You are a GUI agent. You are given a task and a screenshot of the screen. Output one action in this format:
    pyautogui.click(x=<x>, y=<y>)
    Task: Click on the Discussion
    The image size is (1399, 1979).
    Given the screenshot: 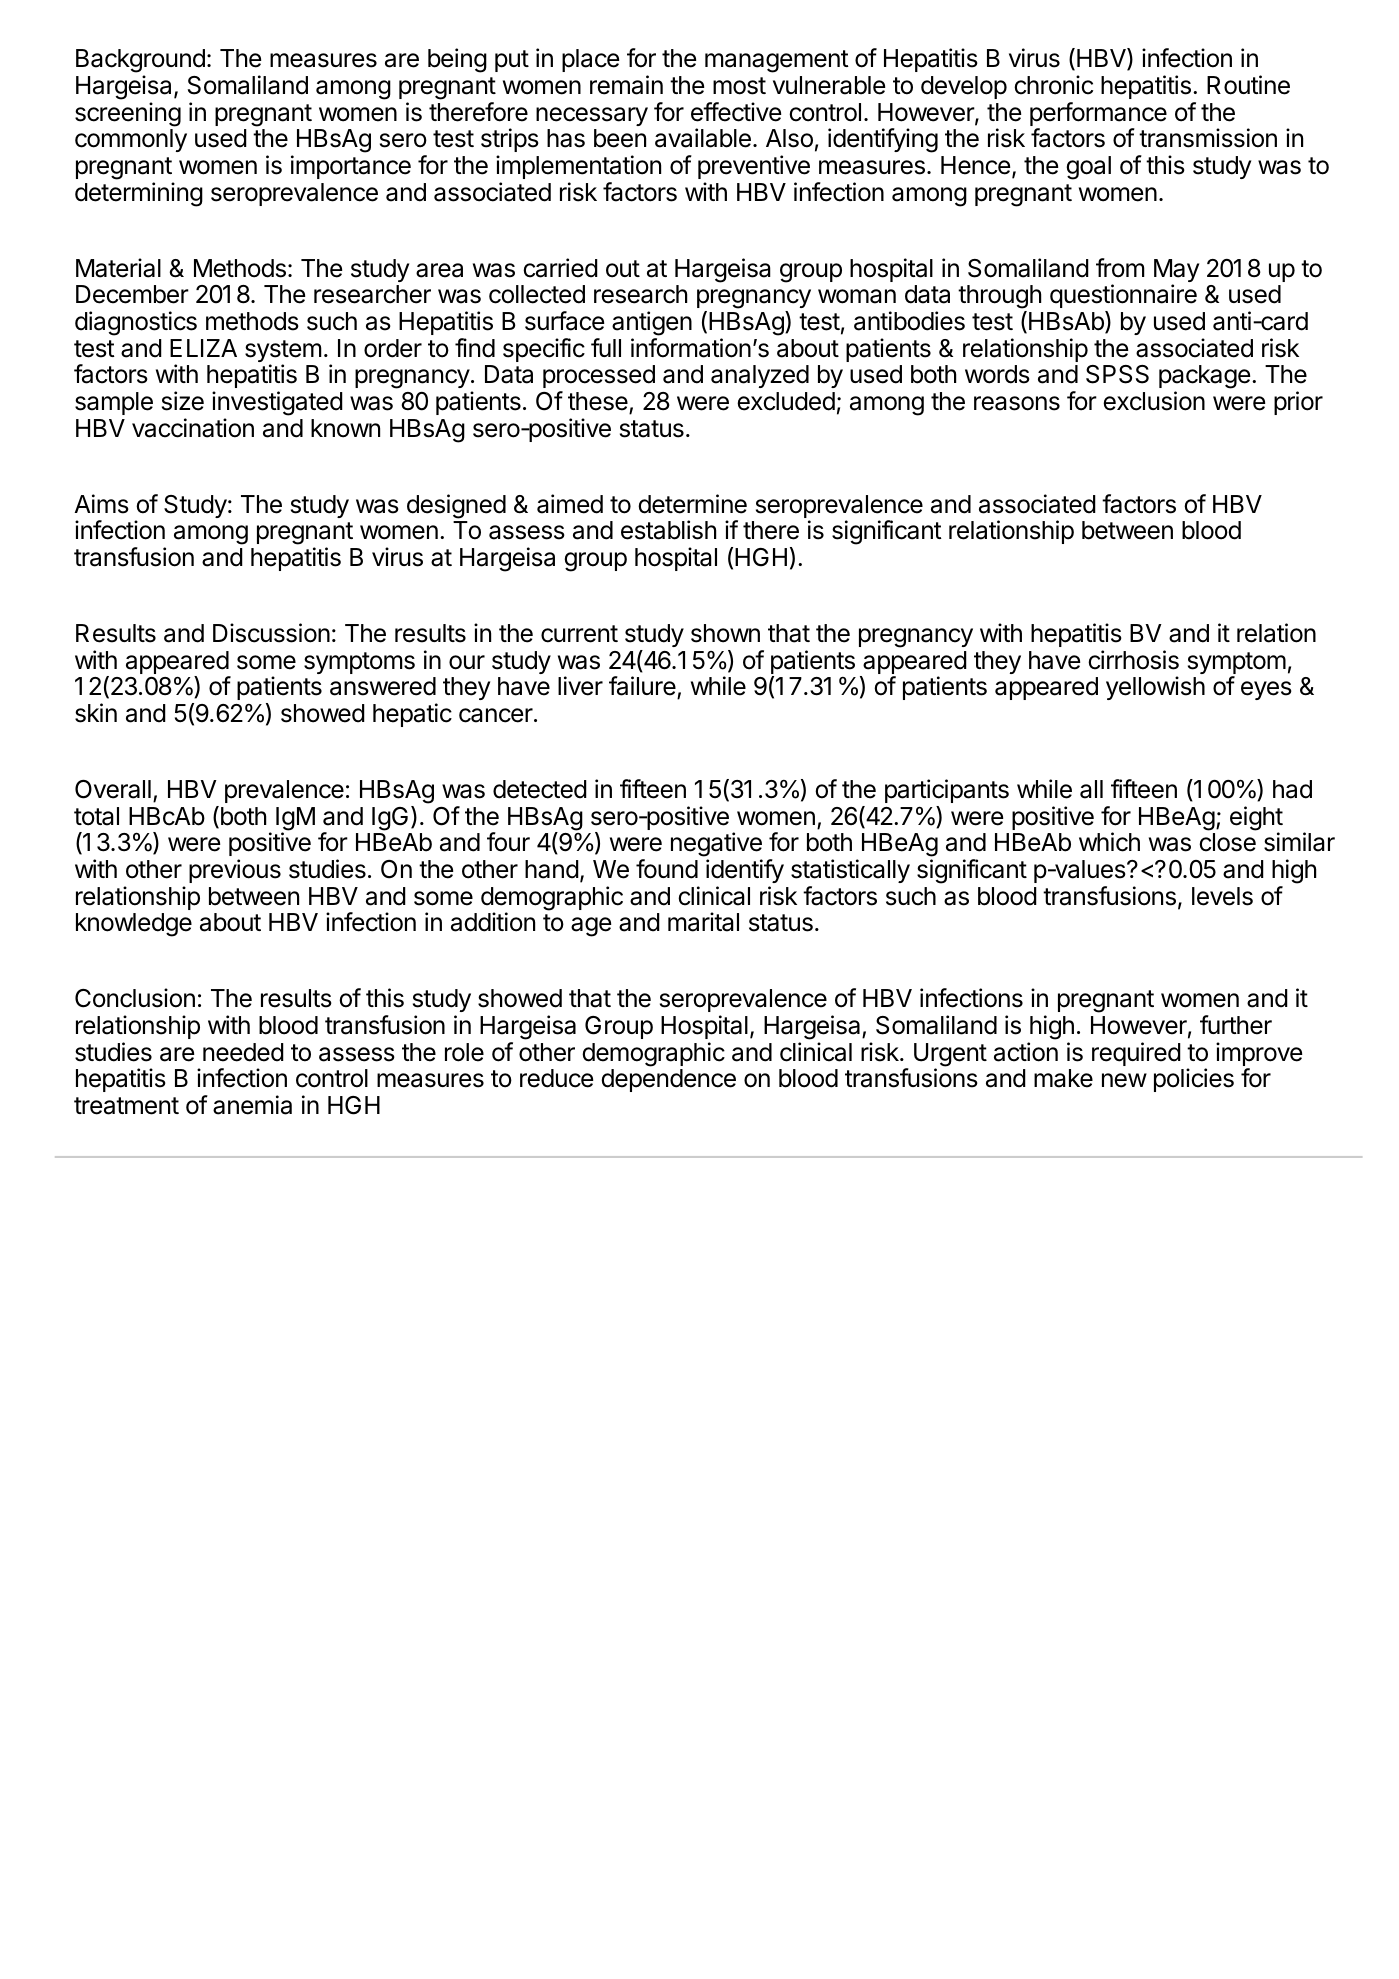 What is the action you would take?
    pyautogui.click(x=271, y=633)
